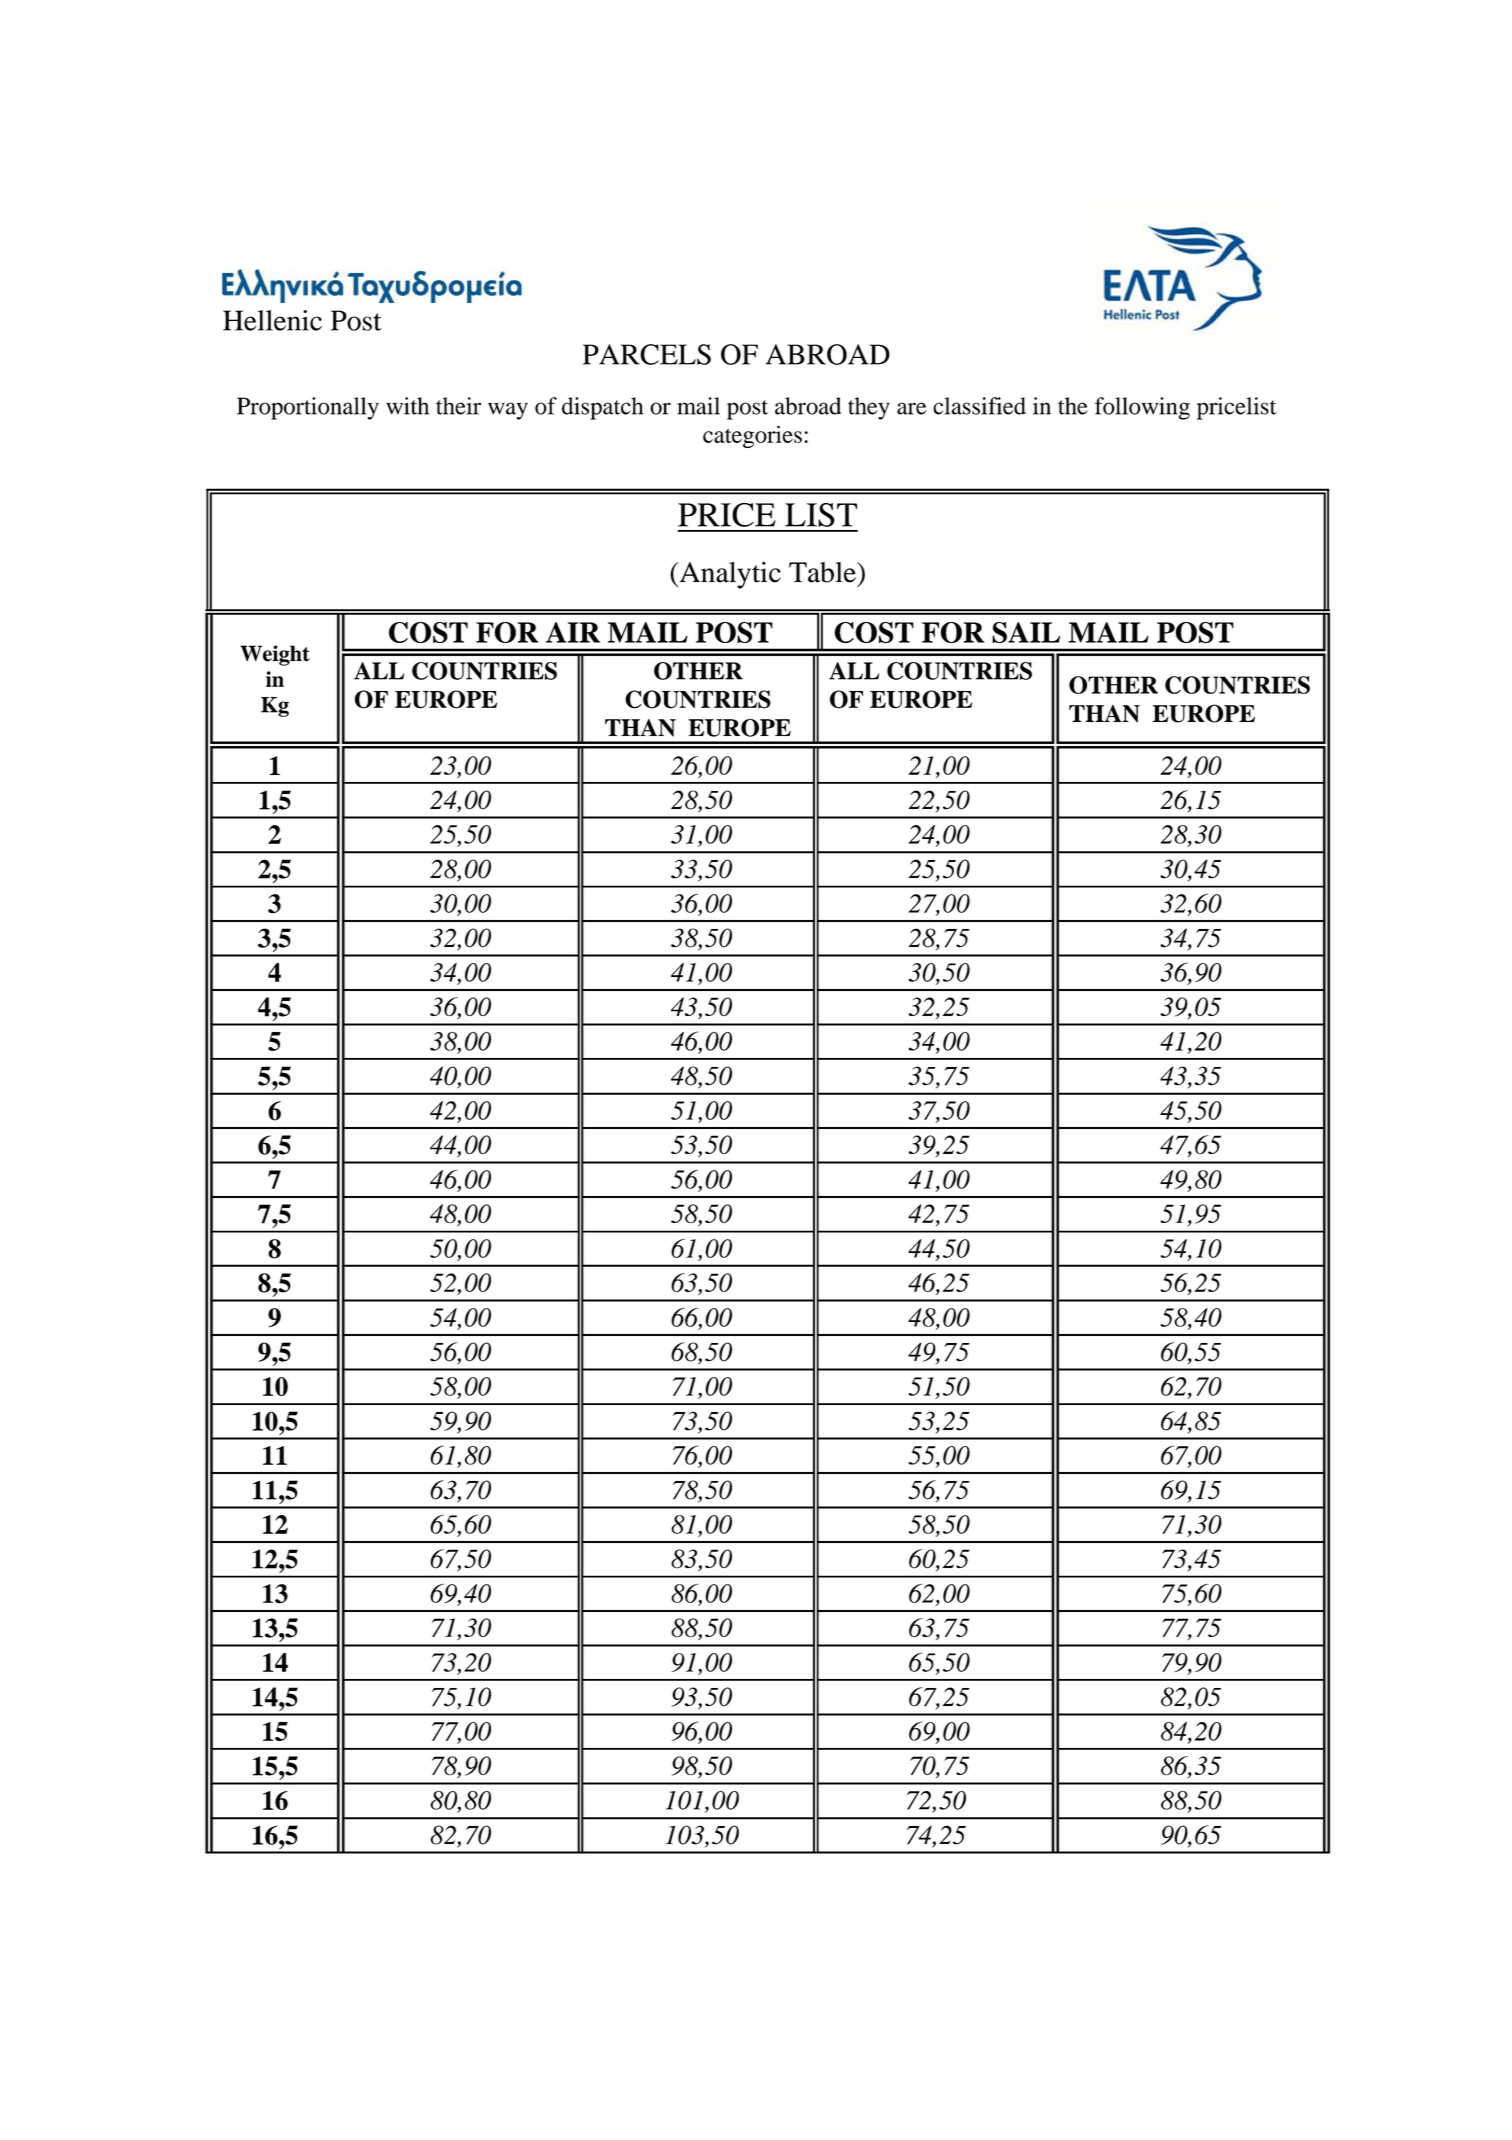 This screenshot has height=2140, width=1512. Describe the element at coordinates (869, 408) in the screenshot. I see `they` at that location.
